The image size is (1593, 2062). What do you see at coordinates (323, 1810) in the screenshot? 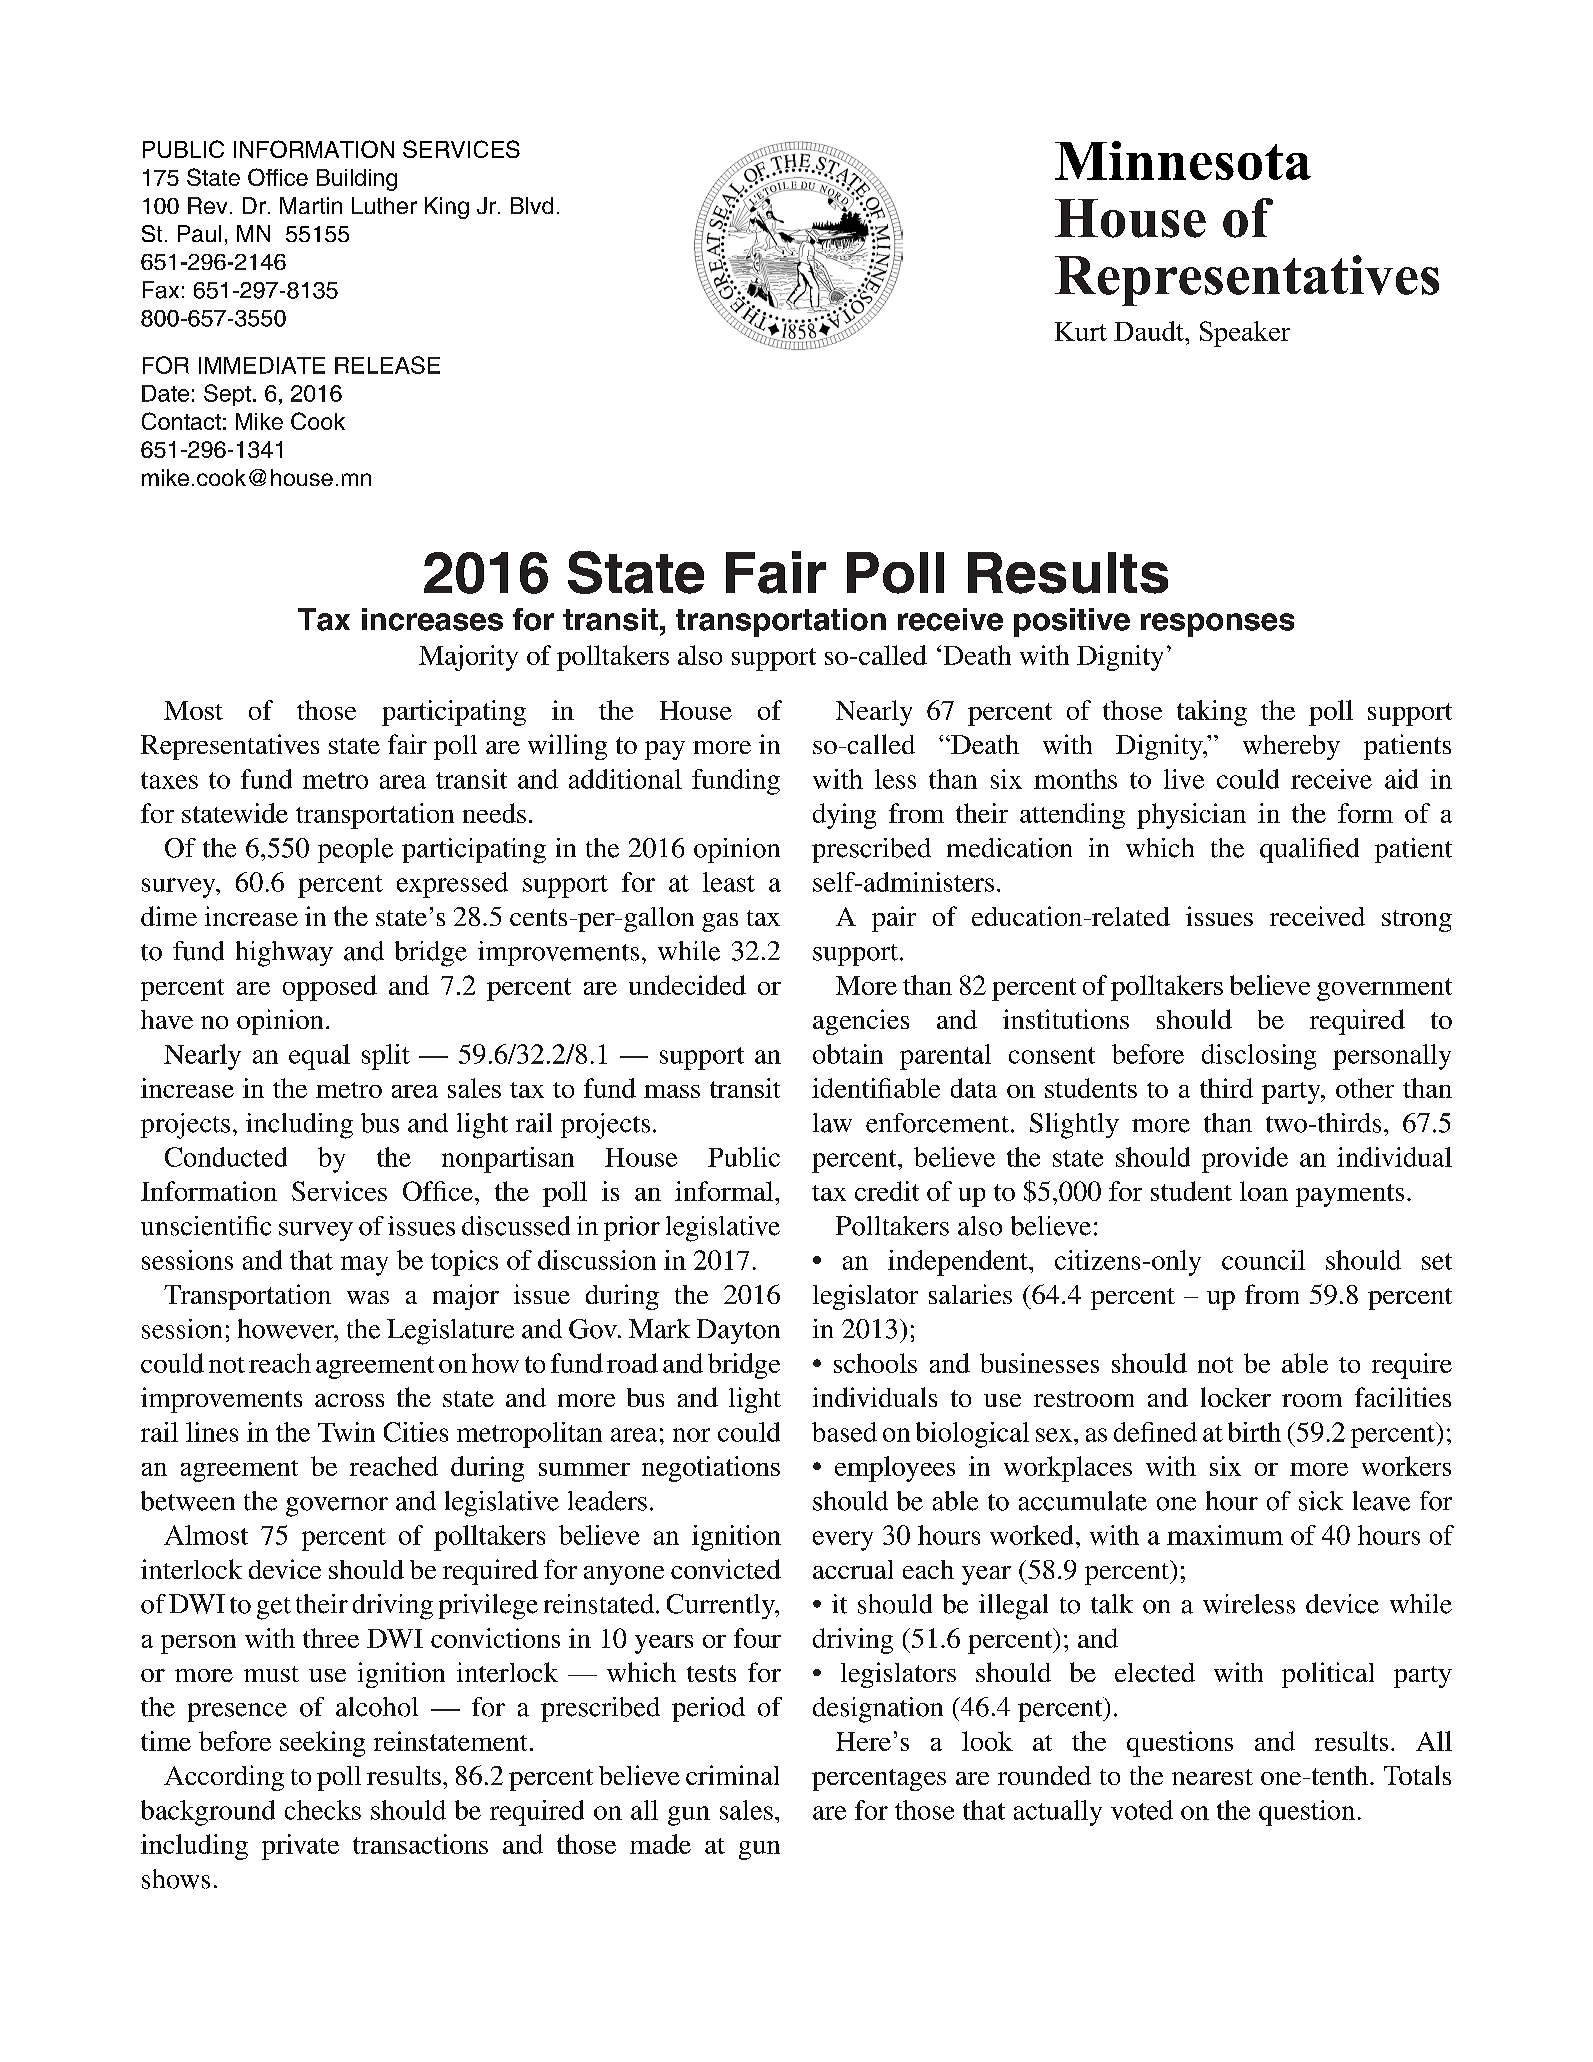
I see `checks` at bounding box center [323, 1810].
